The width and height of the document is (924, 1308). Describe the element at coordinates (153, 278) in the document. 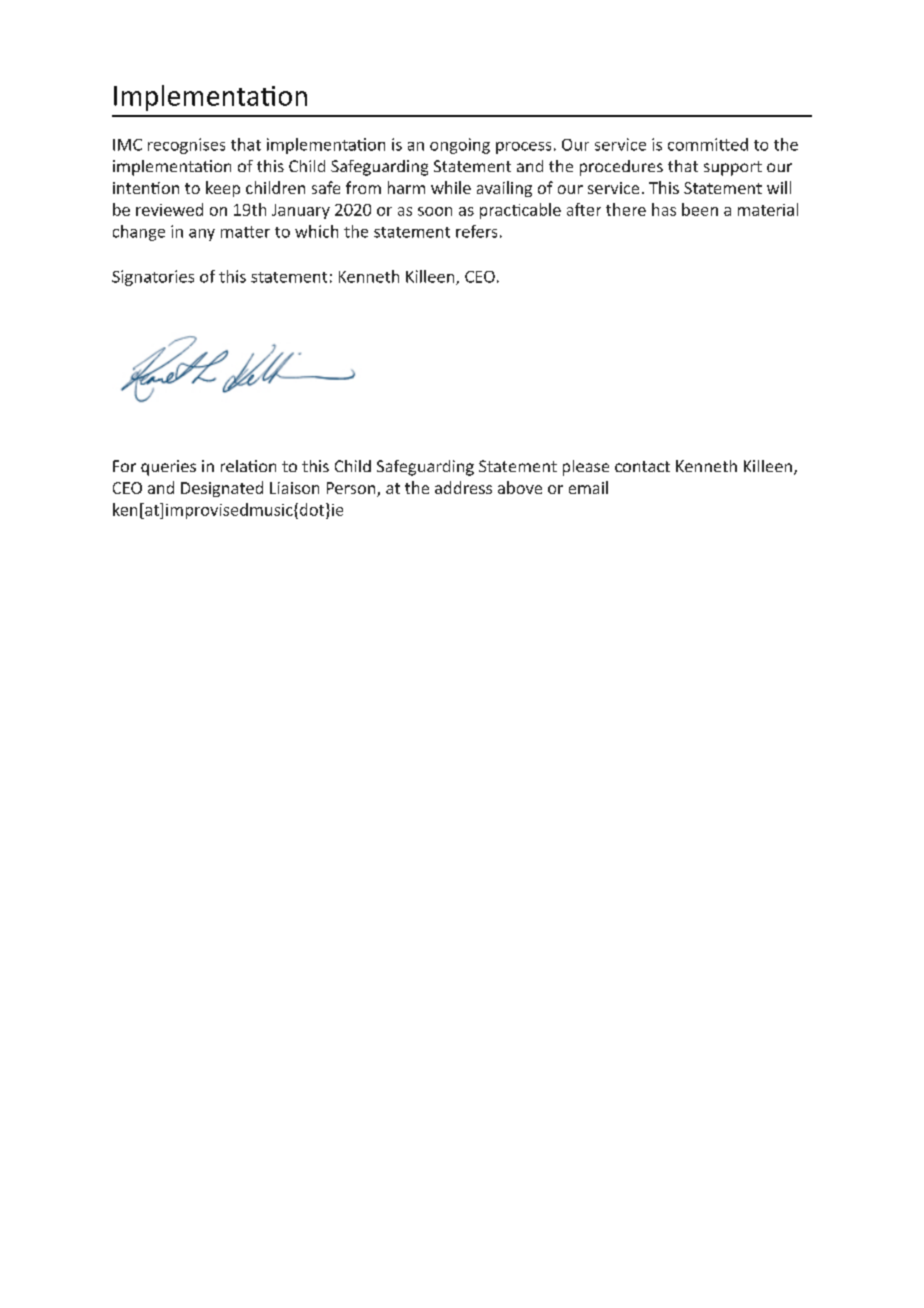

I see `Signatories` at that location.
